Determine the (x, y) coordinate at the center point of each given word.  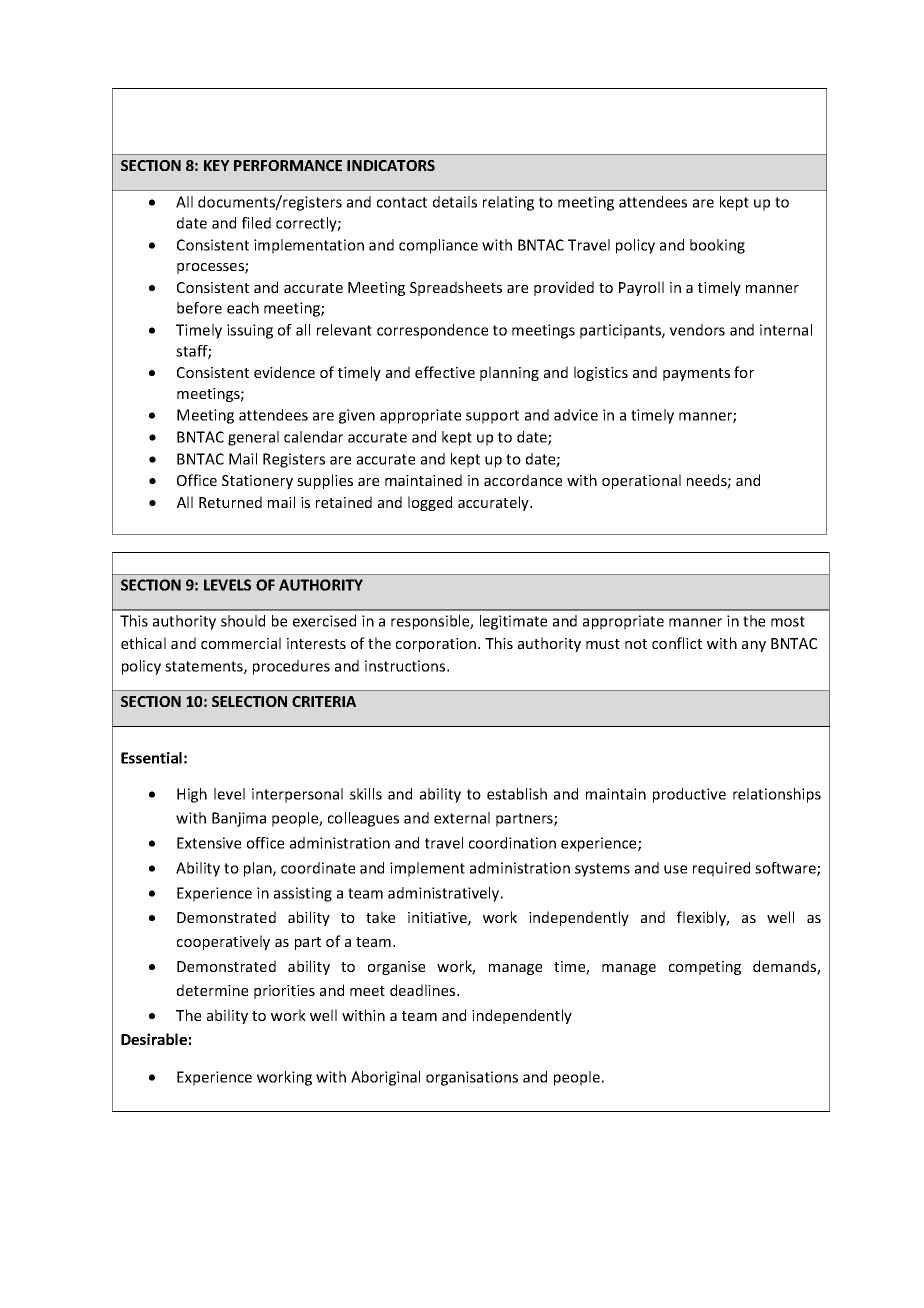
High (192, 795)
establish (517, 794)
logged (430, 503)
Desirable (154, 1039)
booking (717, 246)
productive (689, 795)
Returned (230, 502)
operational (641, 481)
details (455, 202)
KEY (216, 165)
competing (705, 968)
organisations (472, 1078)
